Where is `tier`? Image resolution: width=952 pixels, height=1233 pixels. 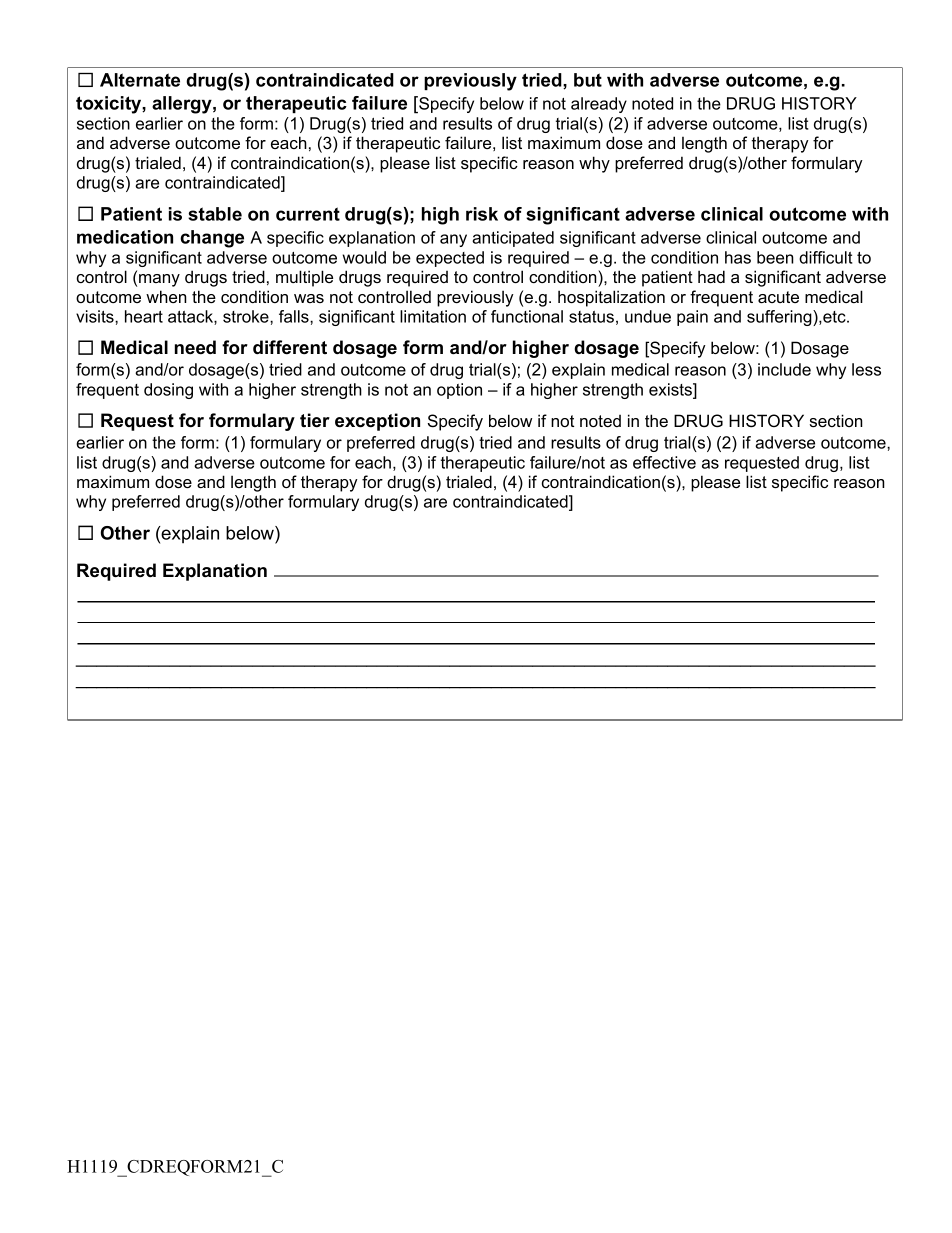
tier is located at coordinates (315, 420).
